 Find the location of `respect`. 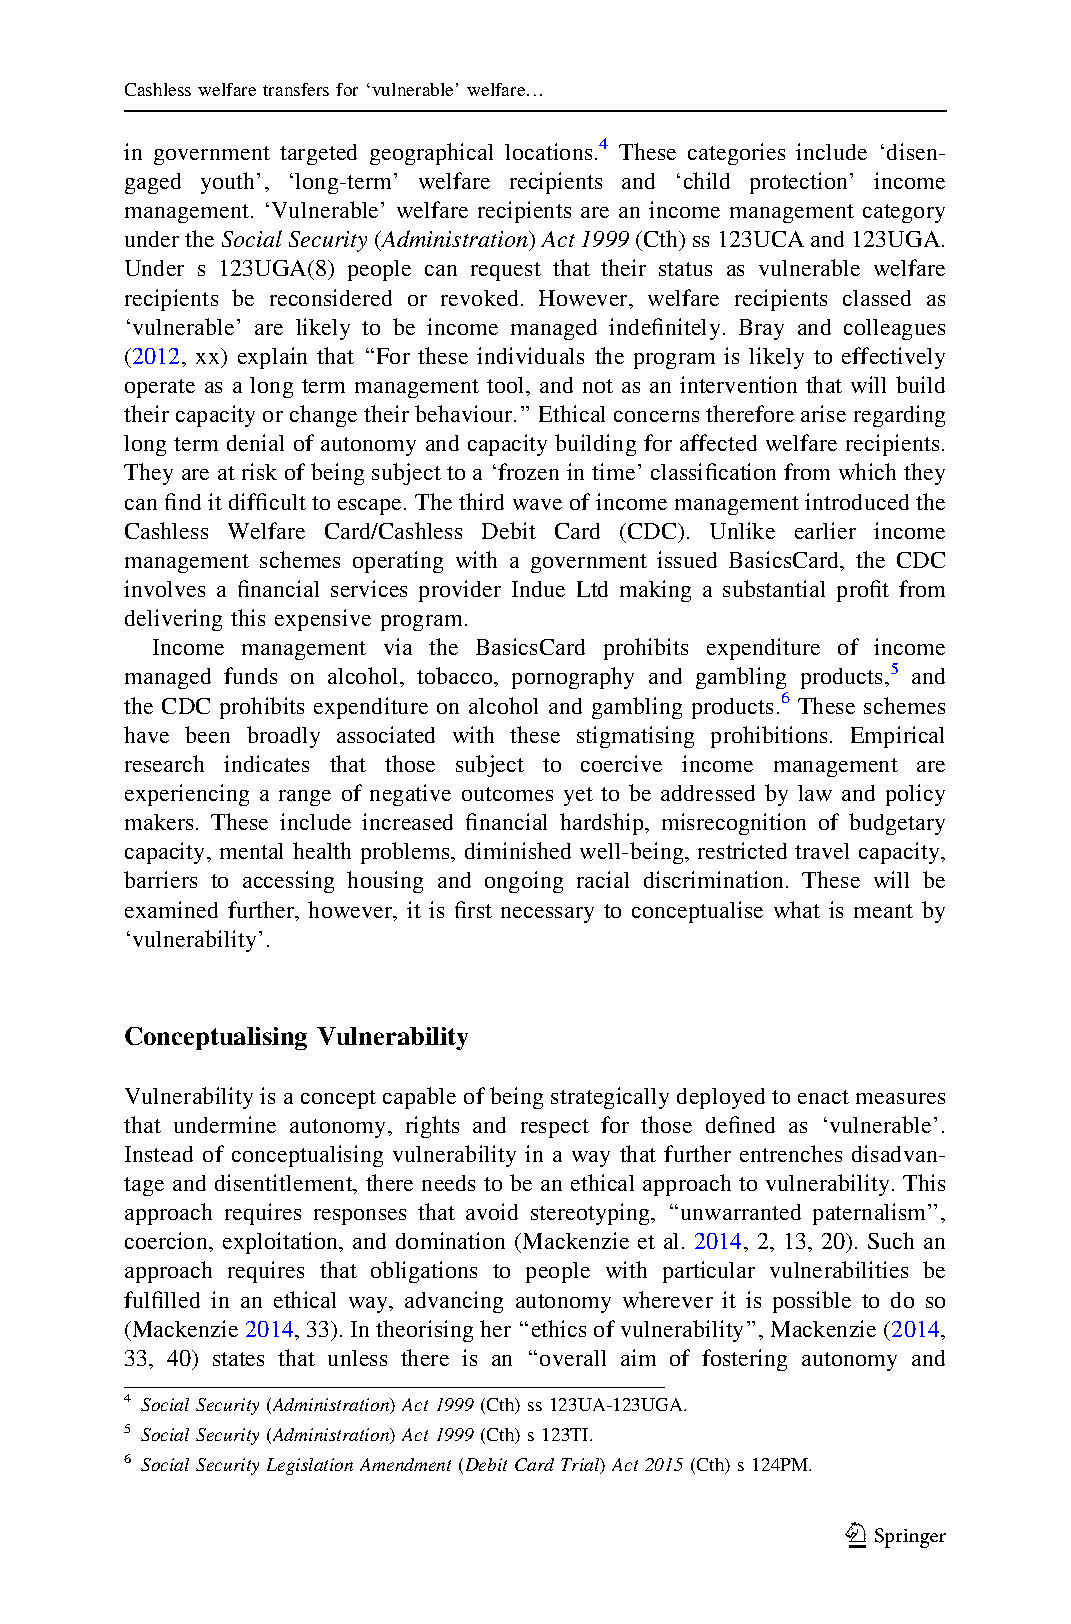

respect is located at coordinates (555, 1128).
